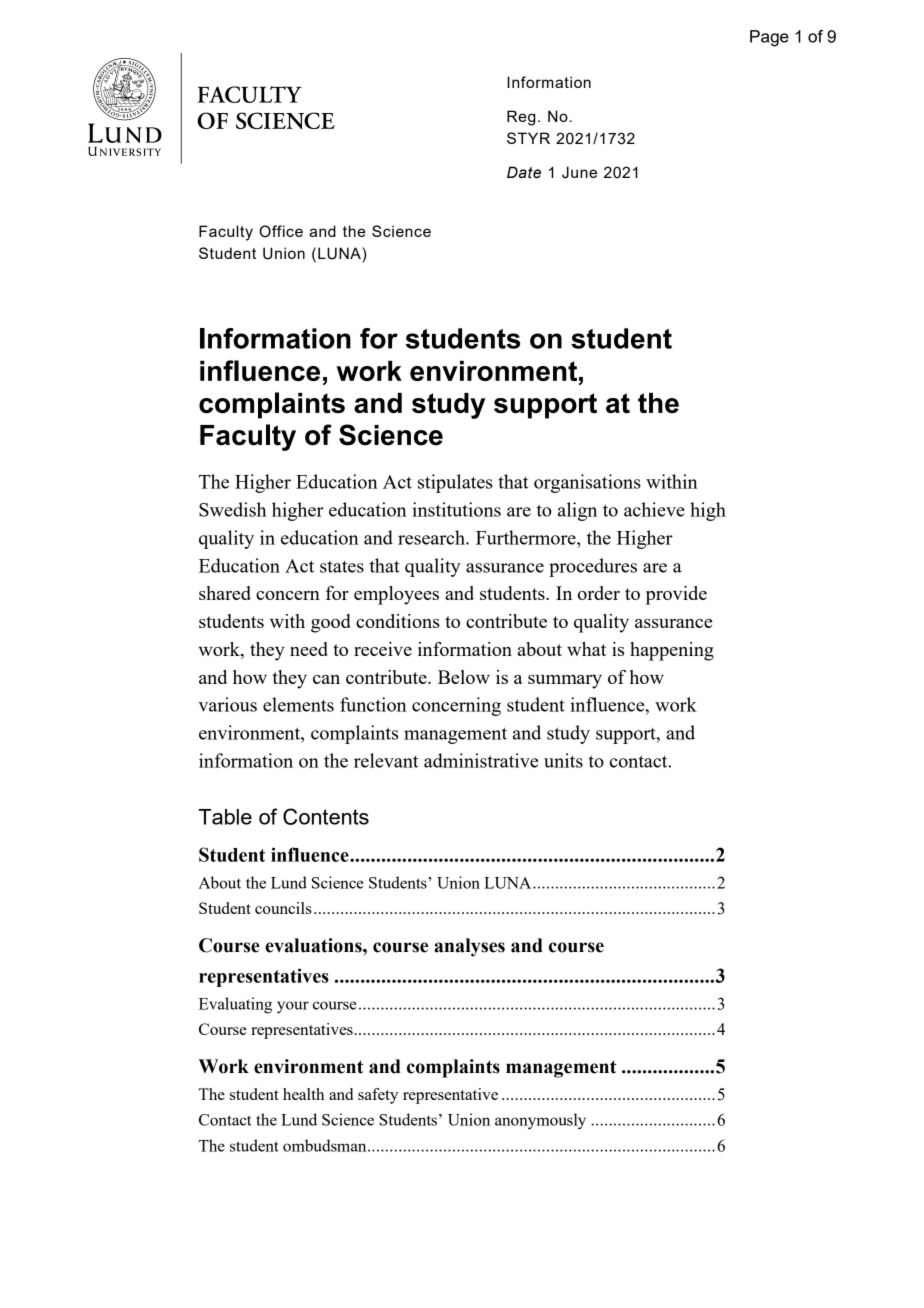  What do you see at coordinates (481, 760) in the image?
I see `administrative` at bounding box center [481, 760].
